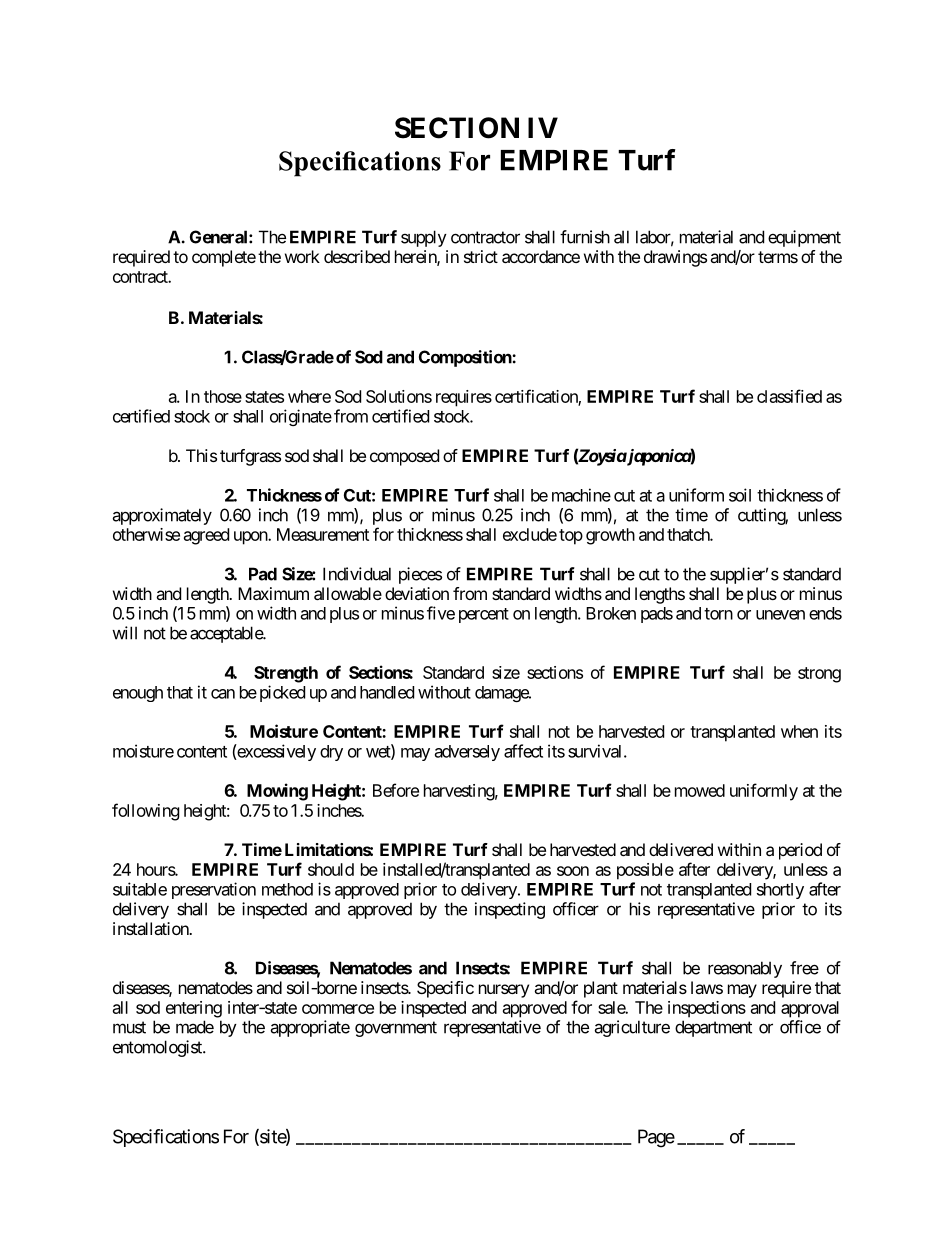 The height and width of the screenshot is (1233, 952). What do you see at coordinates (404, 457) in the screenshot?
I see `composed` at bounding box center [404, 457].
